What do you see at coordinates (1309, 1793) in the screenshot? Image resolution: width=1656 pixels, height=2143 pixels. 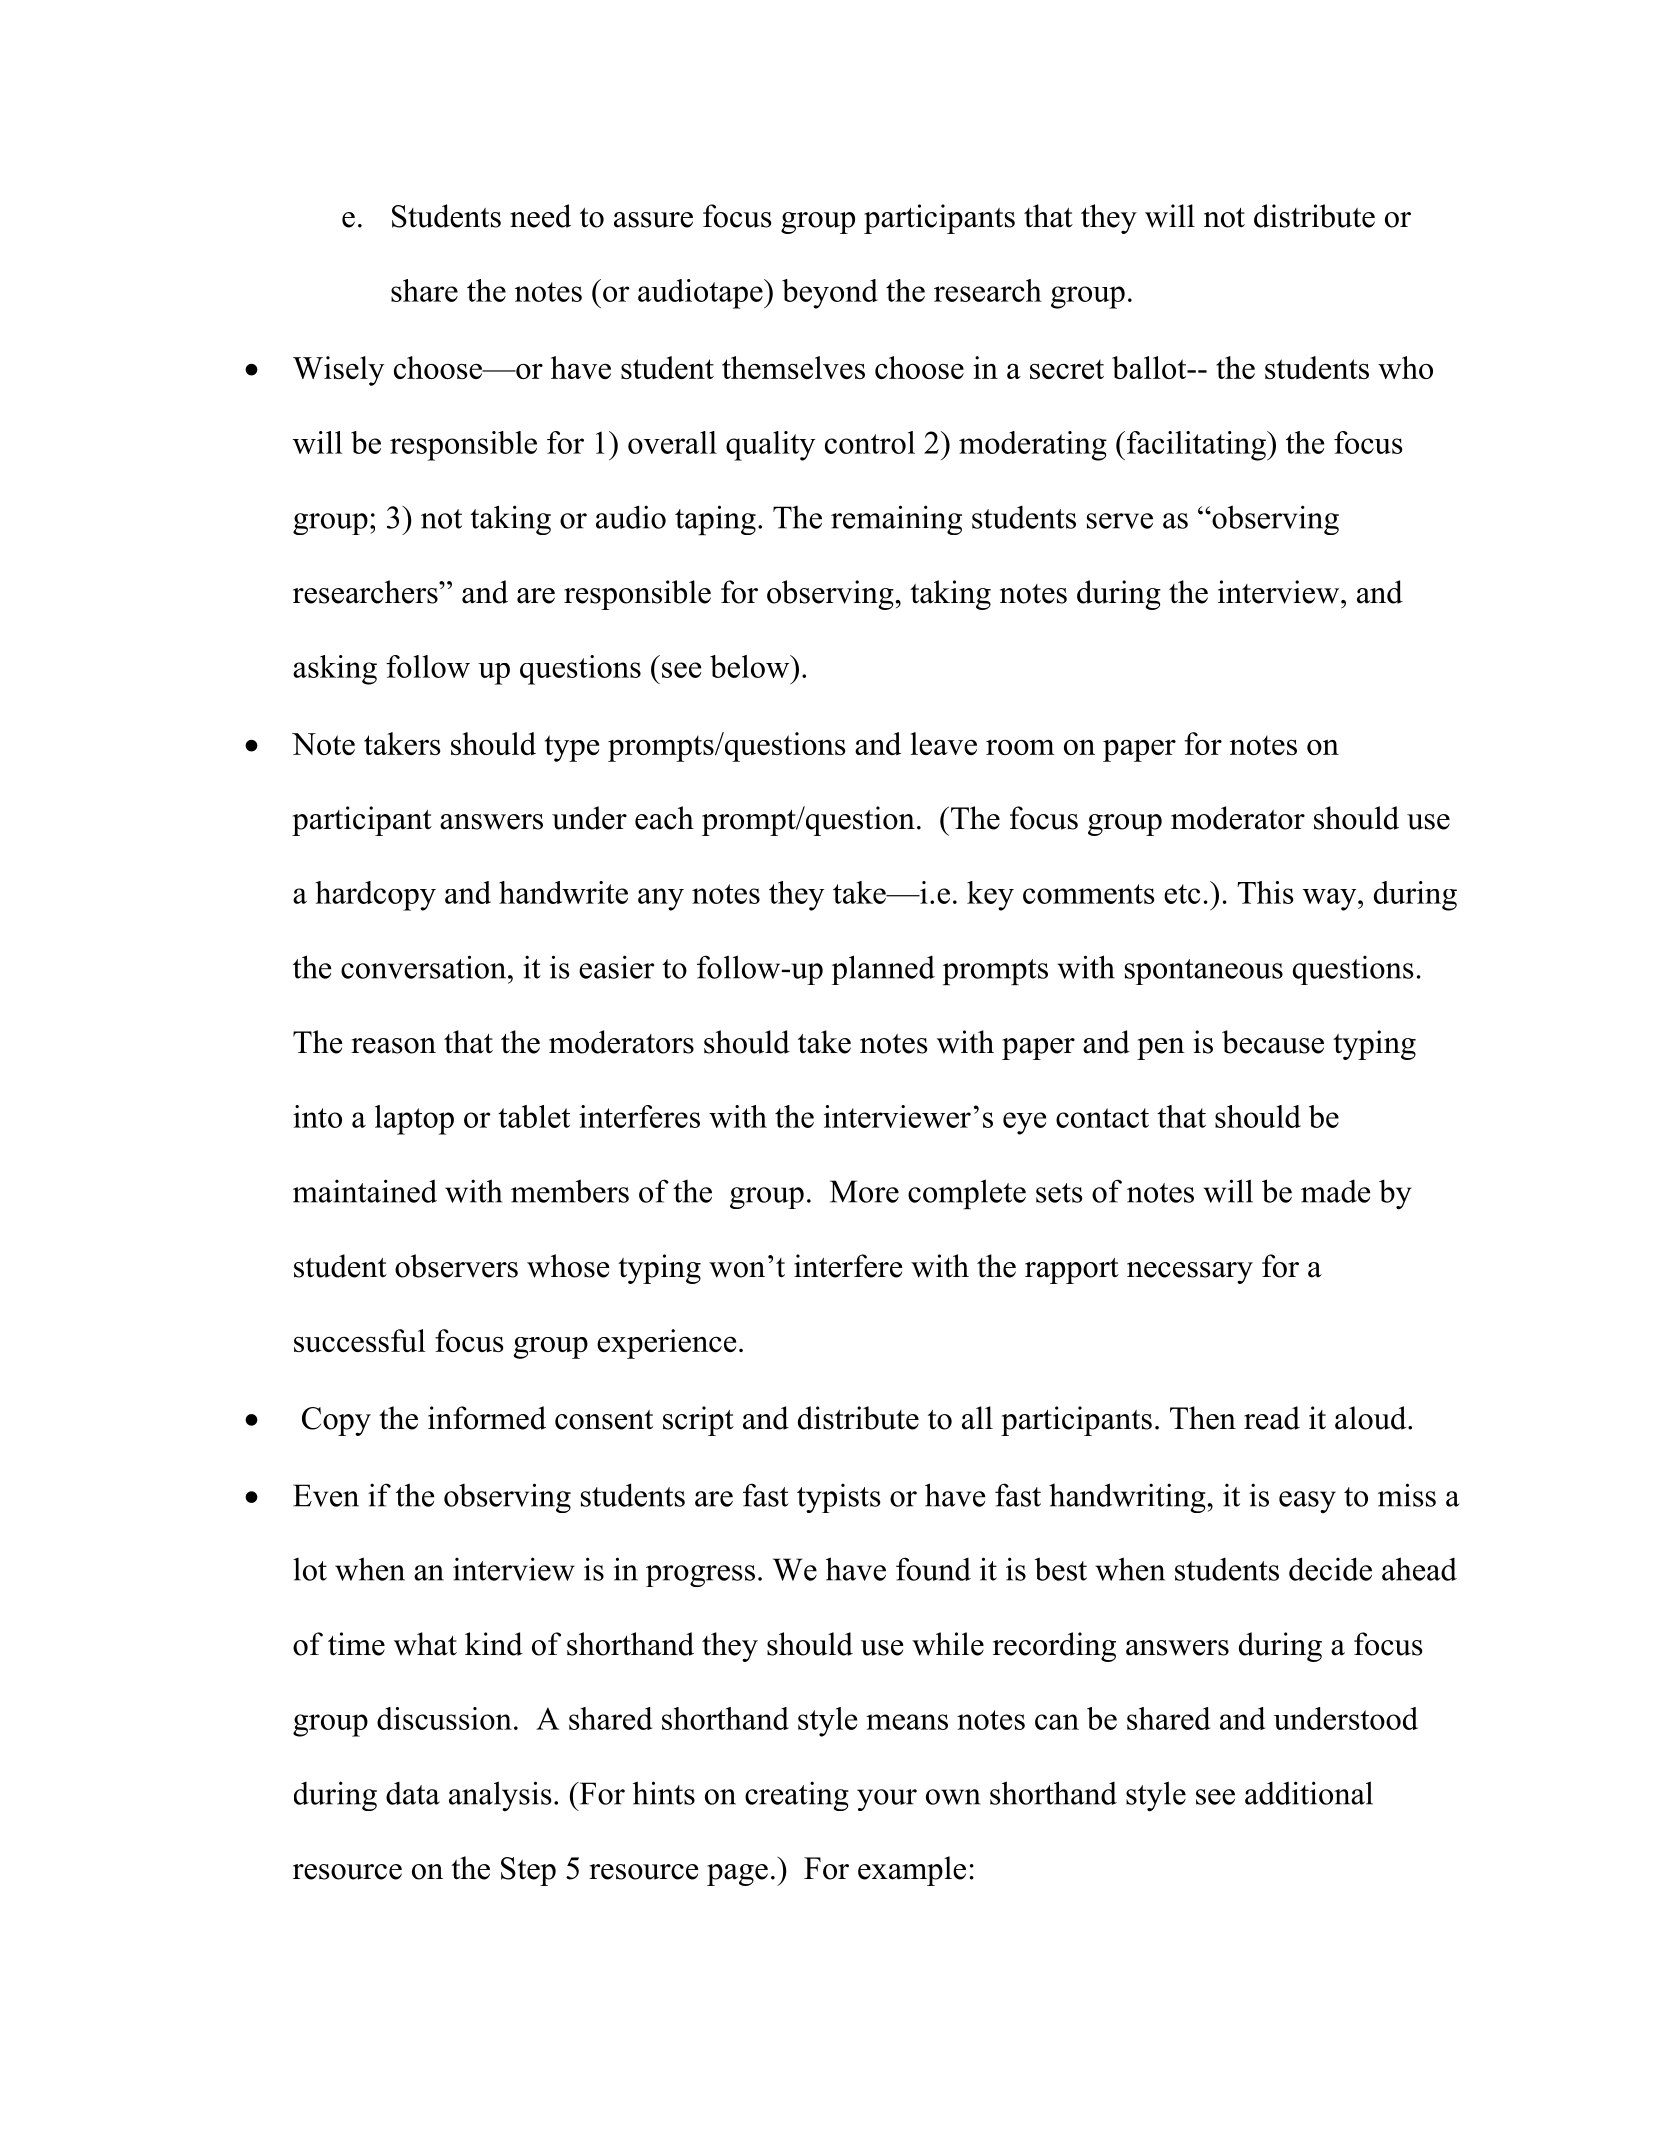 I see `additional` at bounding box center [1309, 1793].
